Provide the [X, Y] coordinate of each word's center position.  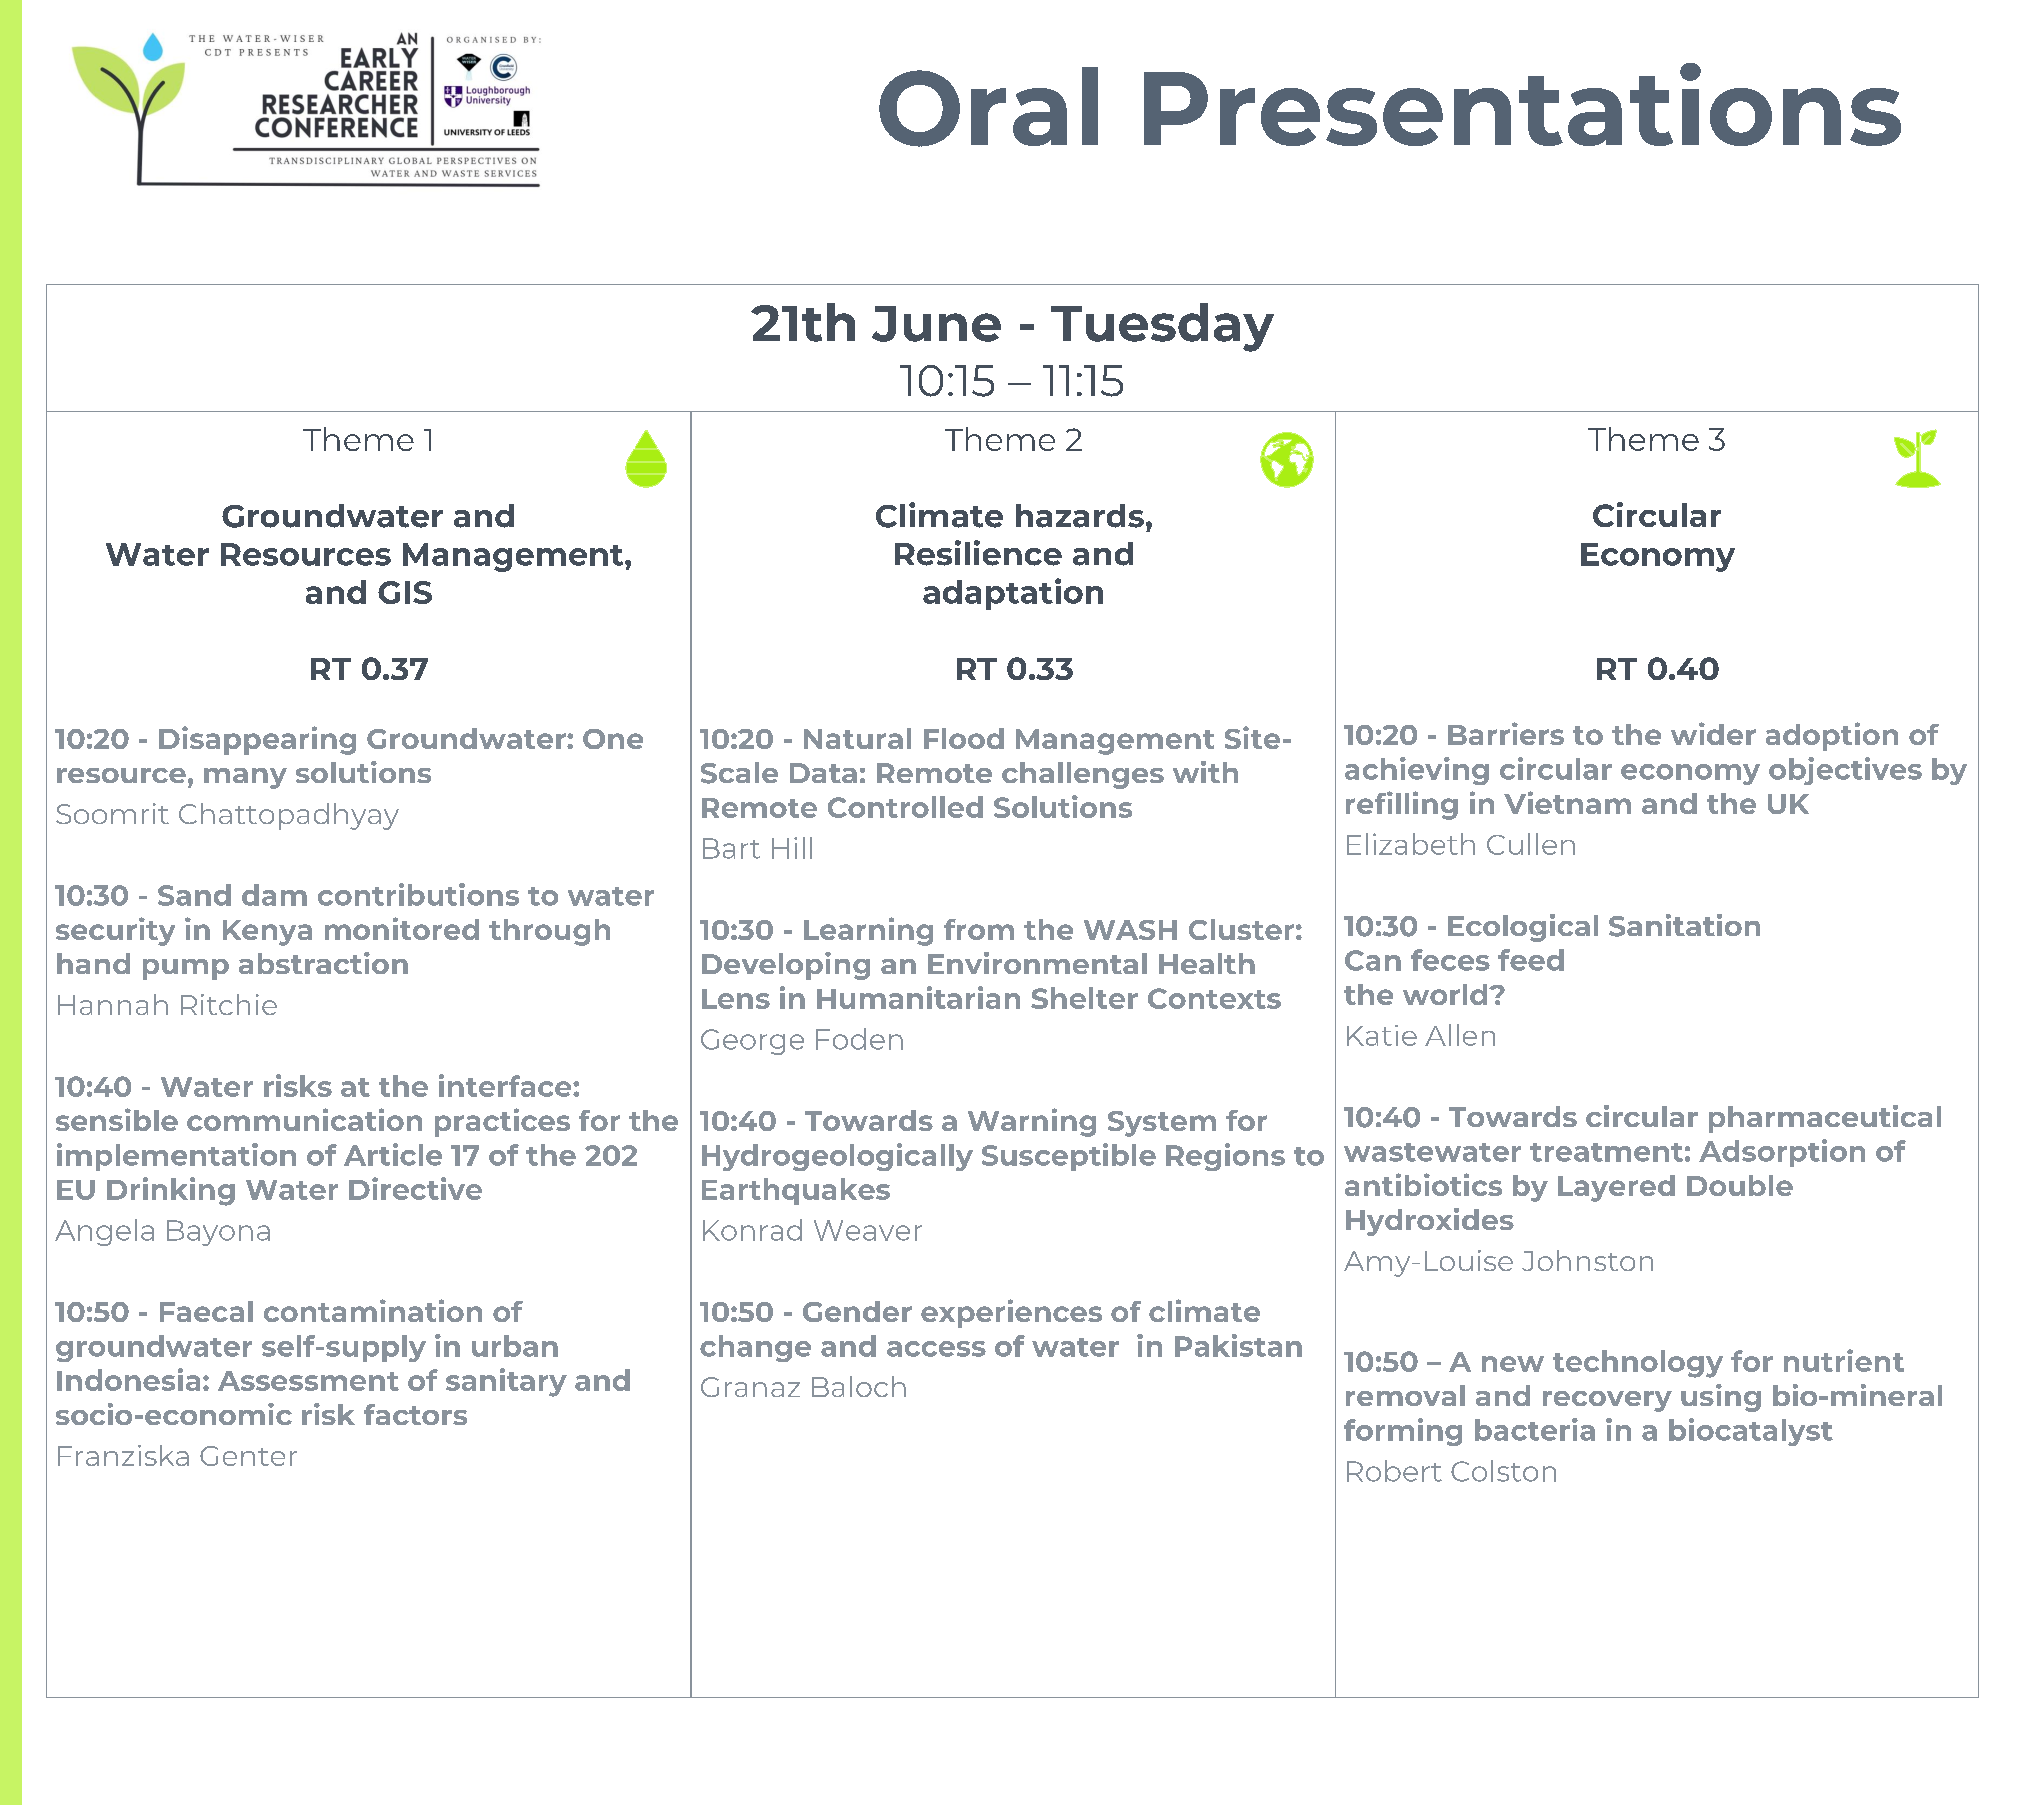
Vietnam [1567, 802]
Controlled [905, 807]
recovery [1607, 1401]
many [245, 778]
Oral [988, 107]
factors [415, 1414]
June [936, 324]
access [936, 1349]
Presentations [1522, 104]
